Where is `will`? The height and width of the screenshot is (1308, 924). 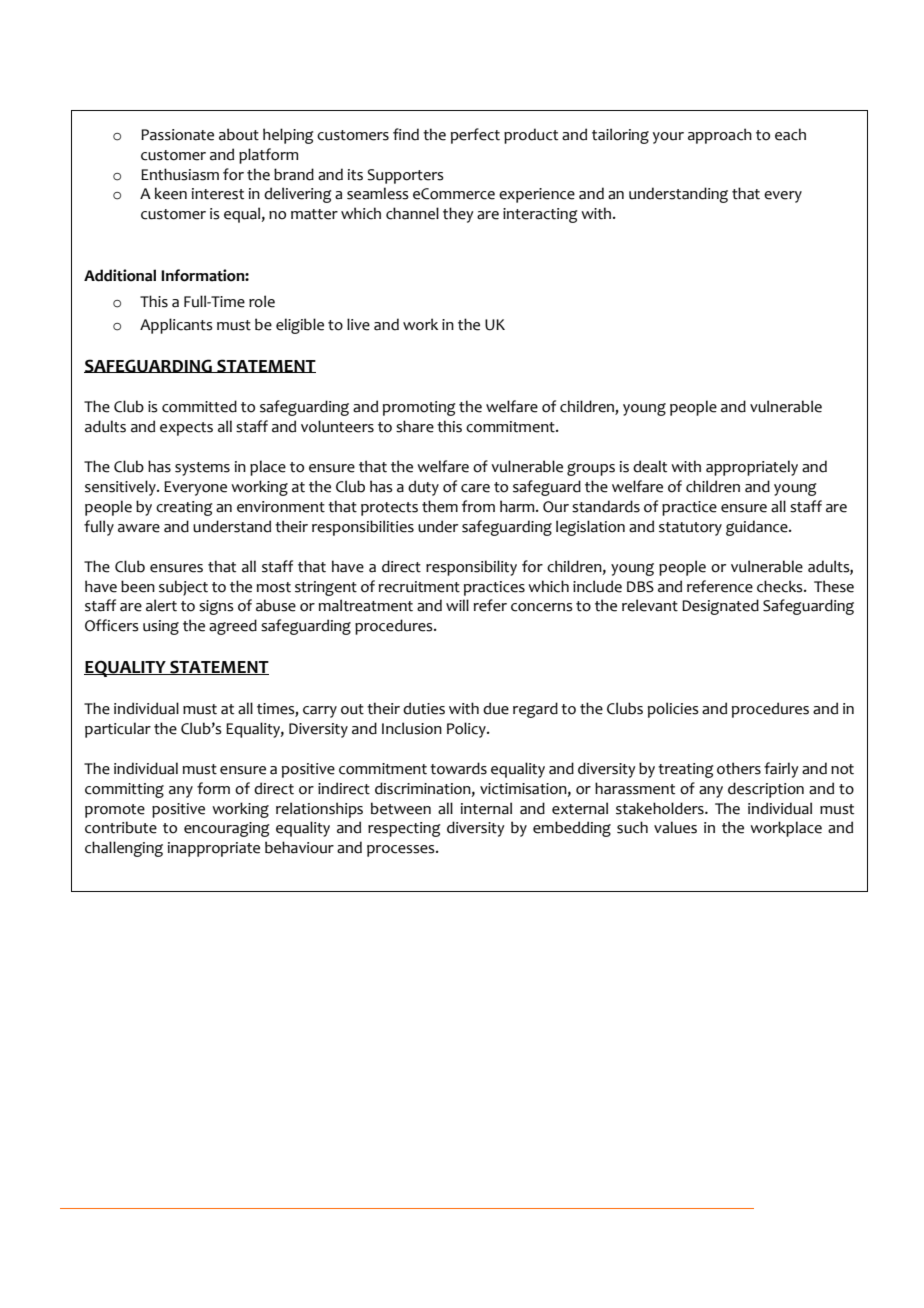
will is located at coordinates (457, 605).
